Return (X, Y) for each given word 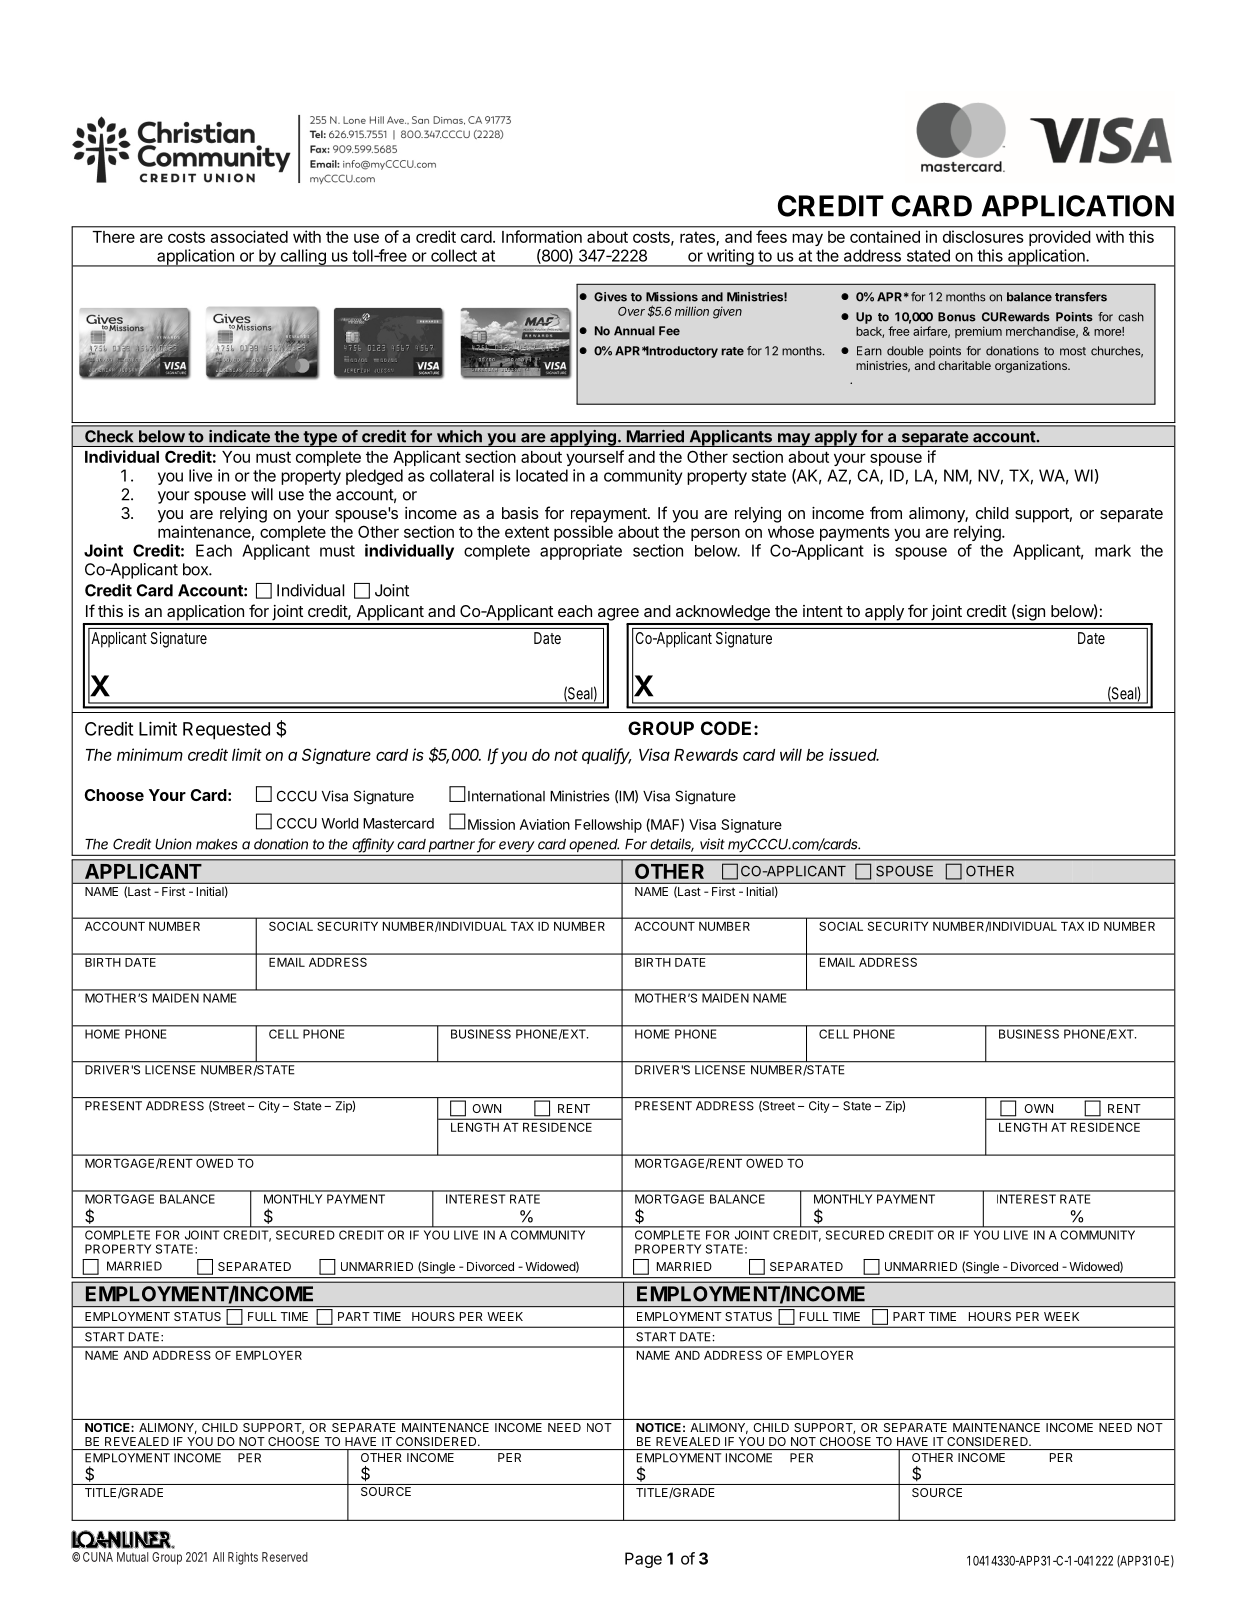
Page (643, 1560)
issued (854, 754)
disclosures (983, 237)
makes (216, 844)
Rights (243, 1558)
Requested (226, 731)
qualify (606, 756)
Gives (610, 297)
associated (249, 236)
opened (594, 847)
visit (712, 844)
